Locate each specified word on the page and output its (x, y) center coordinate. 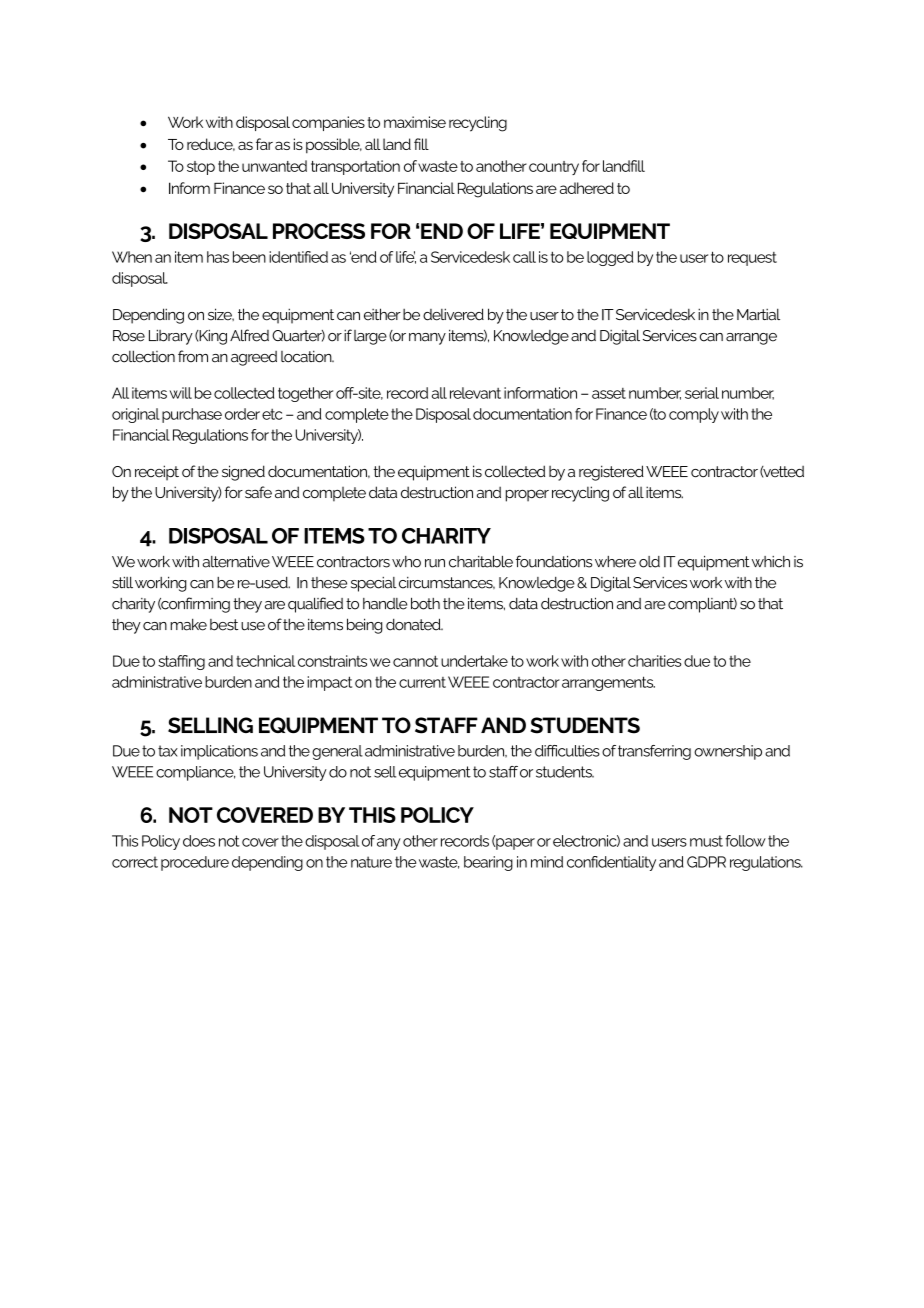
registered (611, 473)
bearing (488, 863)
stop (201, 168)
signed (243, 473)
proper (527, 495)
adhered (587, 188)
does (199, 841)
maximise (415, 122)
